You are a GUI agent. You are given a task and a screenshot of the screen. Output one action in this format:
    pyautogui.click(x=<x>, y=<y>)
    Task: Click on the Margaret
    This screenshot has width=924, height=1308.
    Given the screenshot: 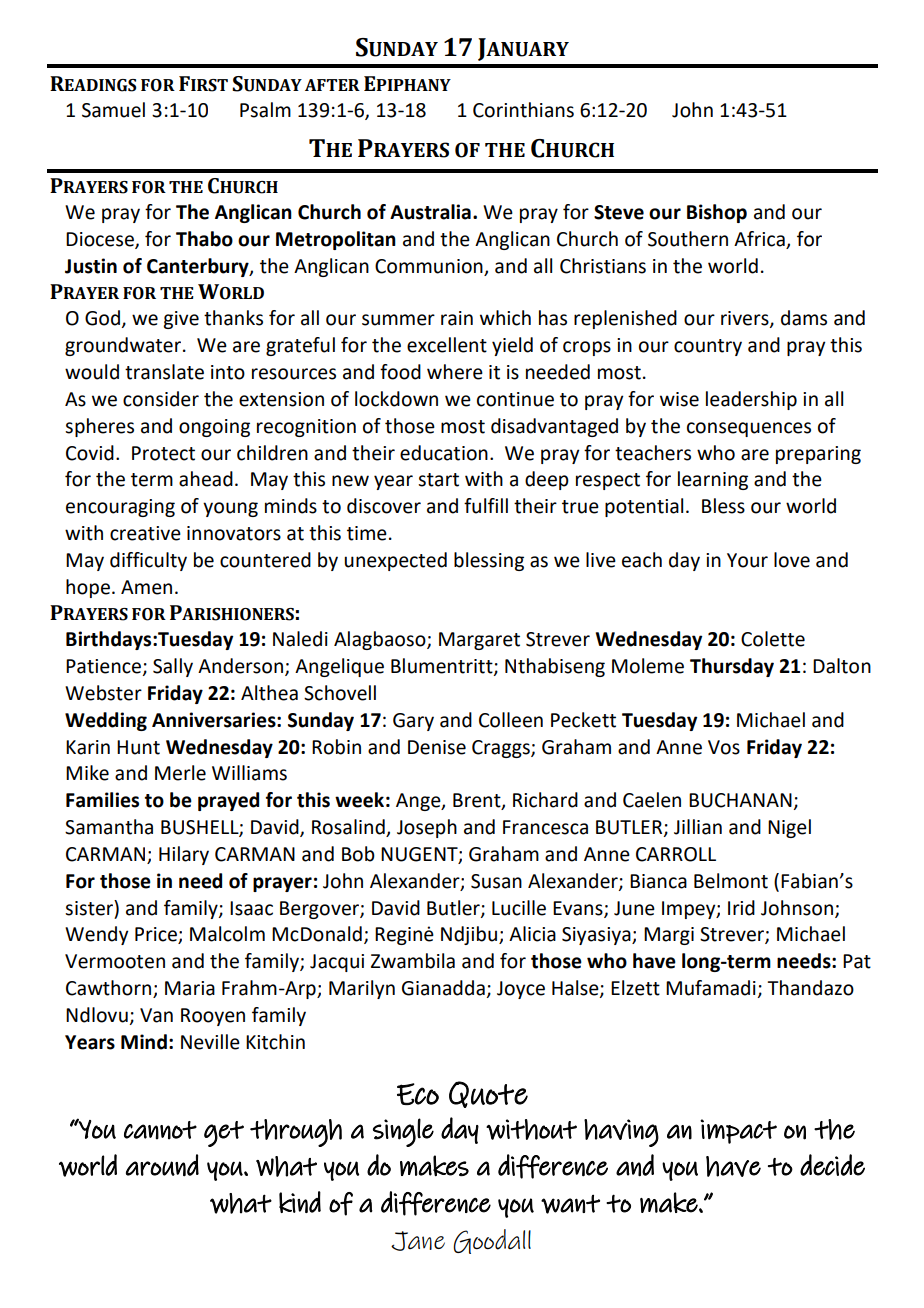 What is the action you would take?
    pyautogui.click(x=479, y=641)
